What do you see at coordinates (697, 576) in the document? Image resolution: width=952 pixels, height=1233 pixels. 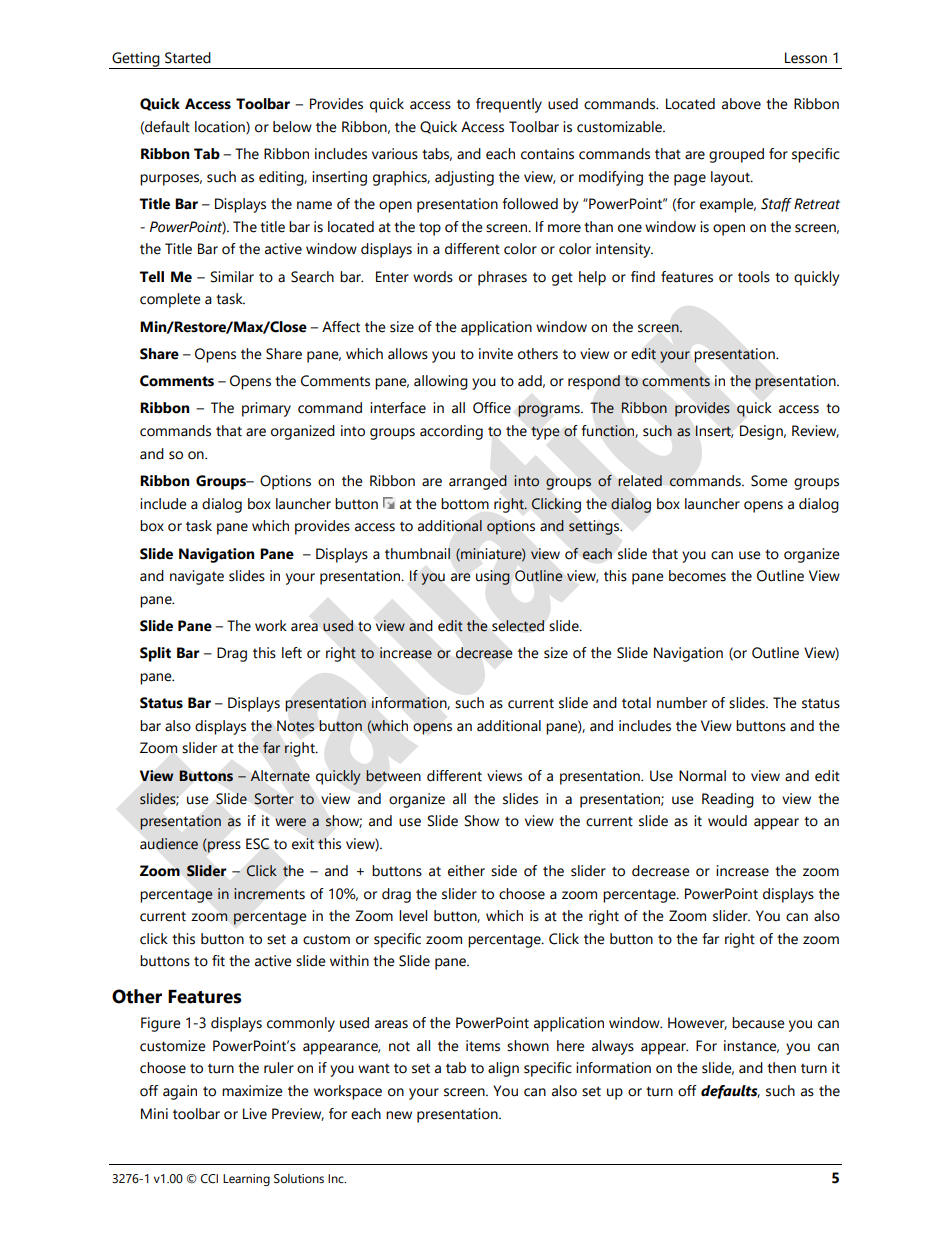 I see `becomes` at bounding box center [697, 576].
